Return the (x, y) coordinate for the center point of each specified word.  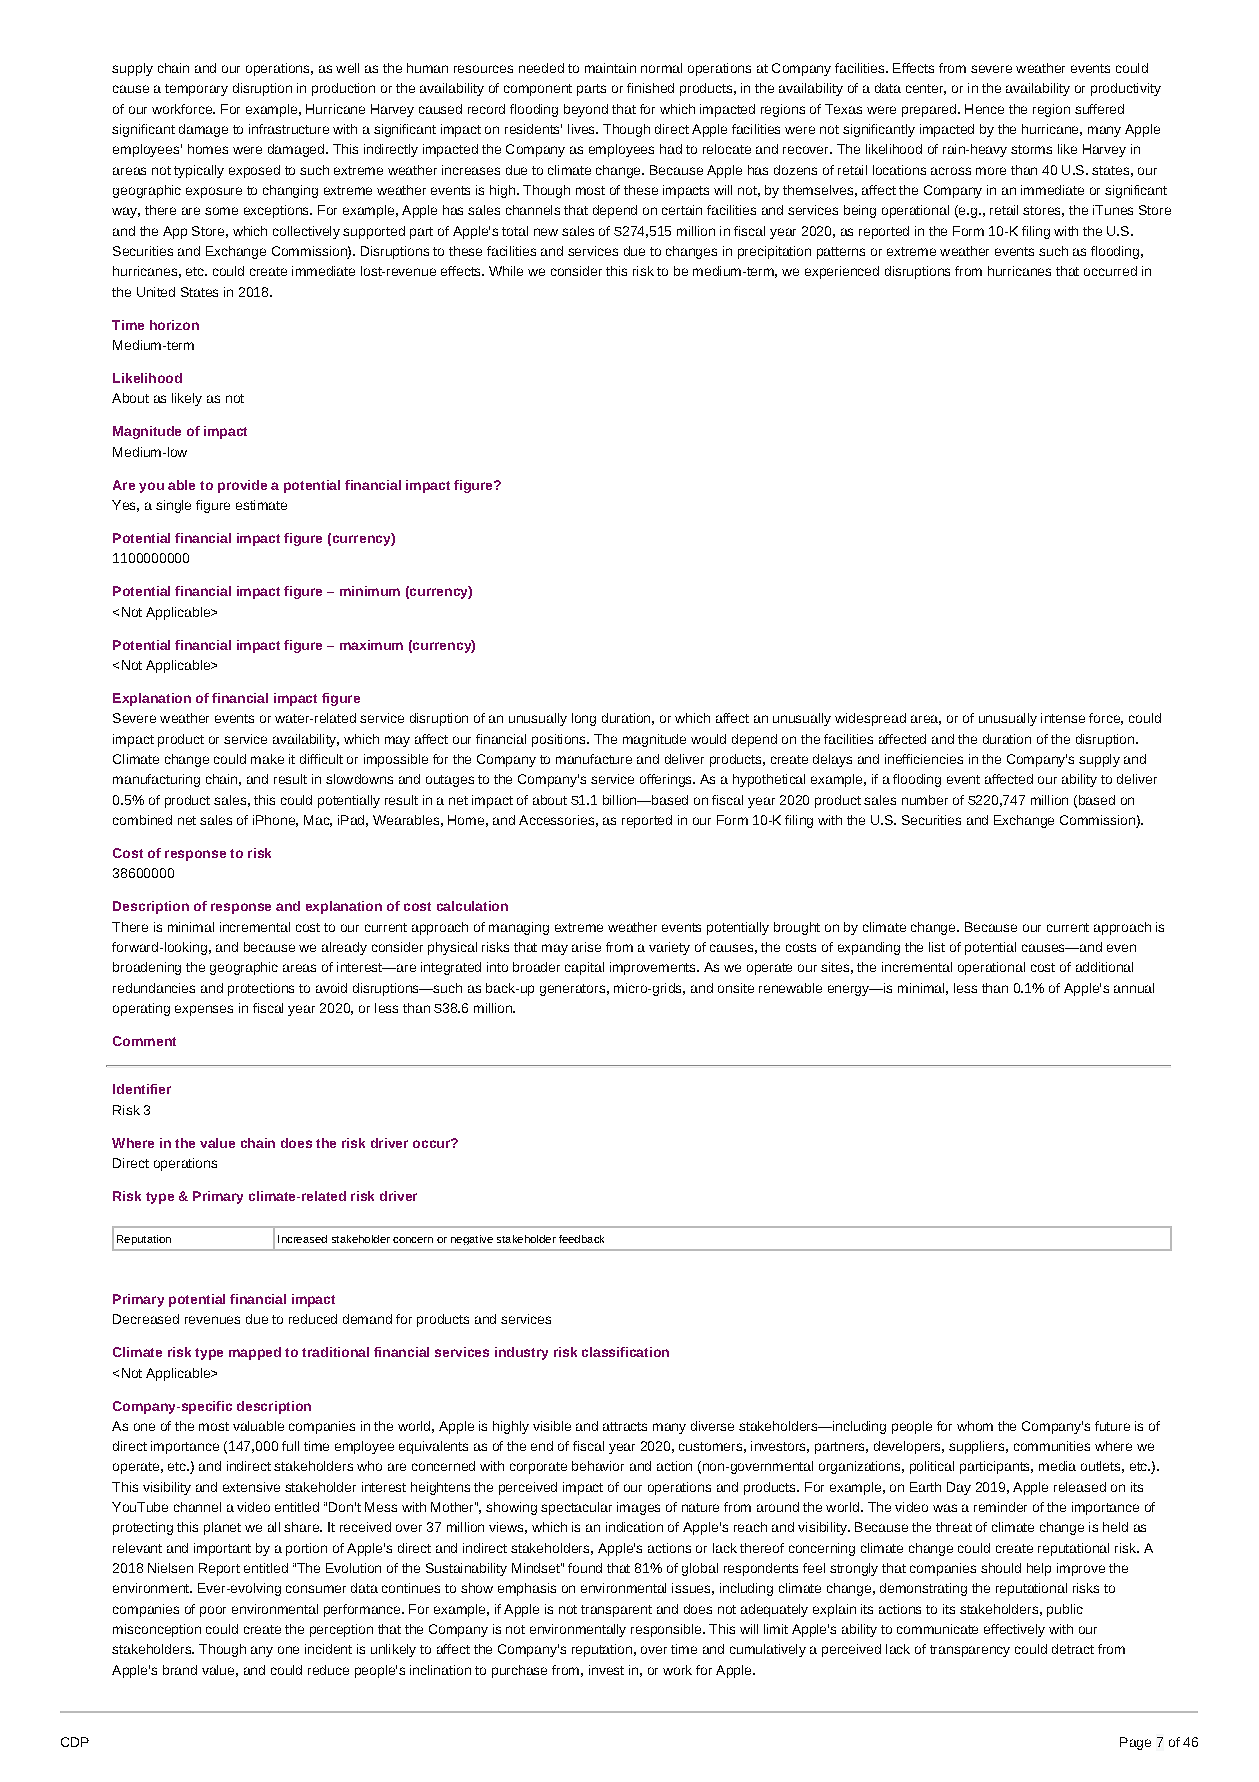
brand (180, 1670)
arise (586, 947)
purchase (519, 1671)
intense (1063, 718)
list (937, 947)
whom (975, 1426)
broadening (147, 968)
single (173, 506)
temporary (196, 90)
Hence (984, 109)
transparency (970, 1651)
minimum (370, 591)
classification (625, 1352)
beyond (586, 110)
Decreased (146, 1319)
